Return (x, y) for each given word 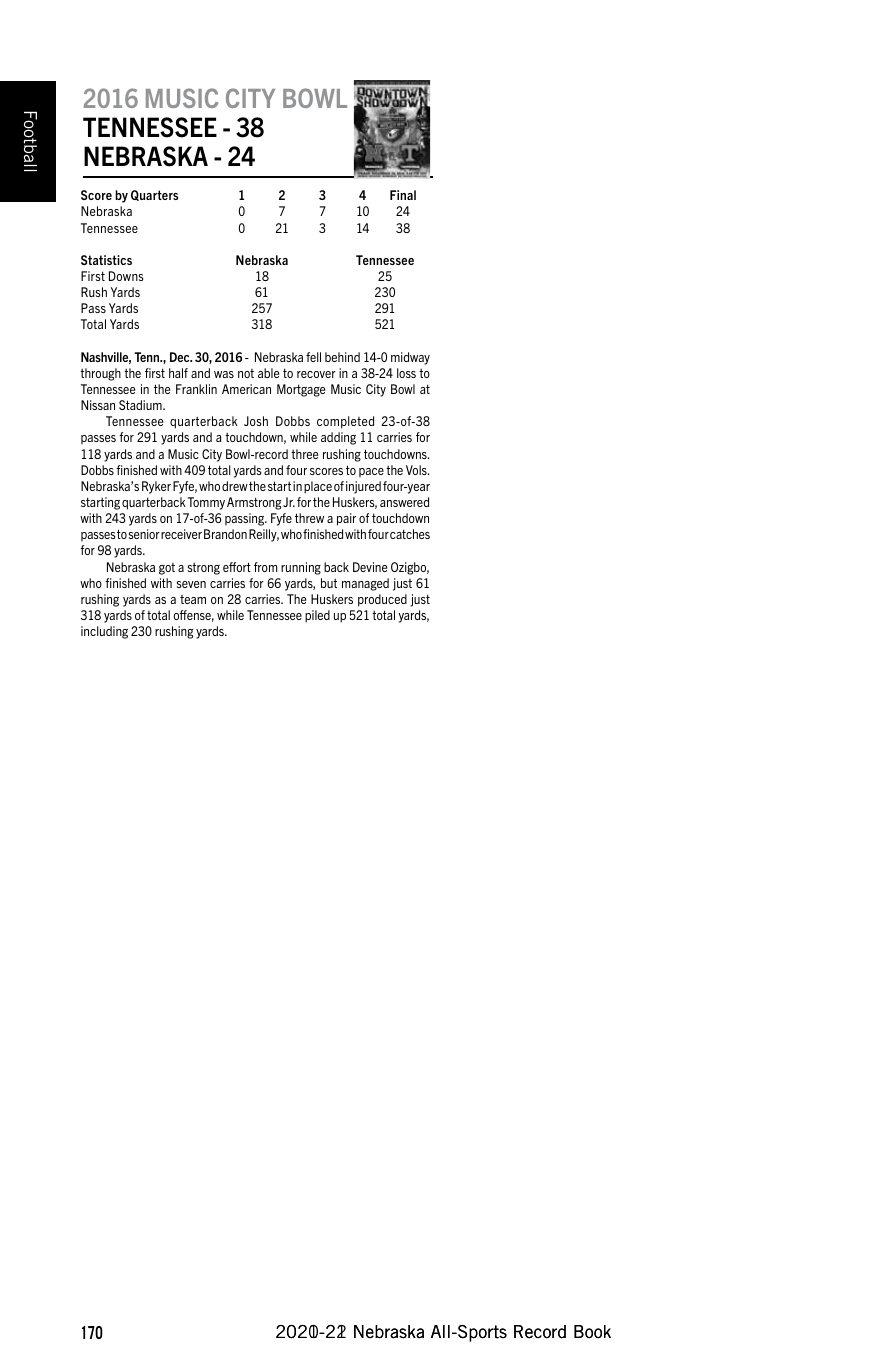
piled (317, 616)
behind (342, 357)
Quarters (154, 195)
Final (403, 195)
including (104, 632)
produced (382, 600)
